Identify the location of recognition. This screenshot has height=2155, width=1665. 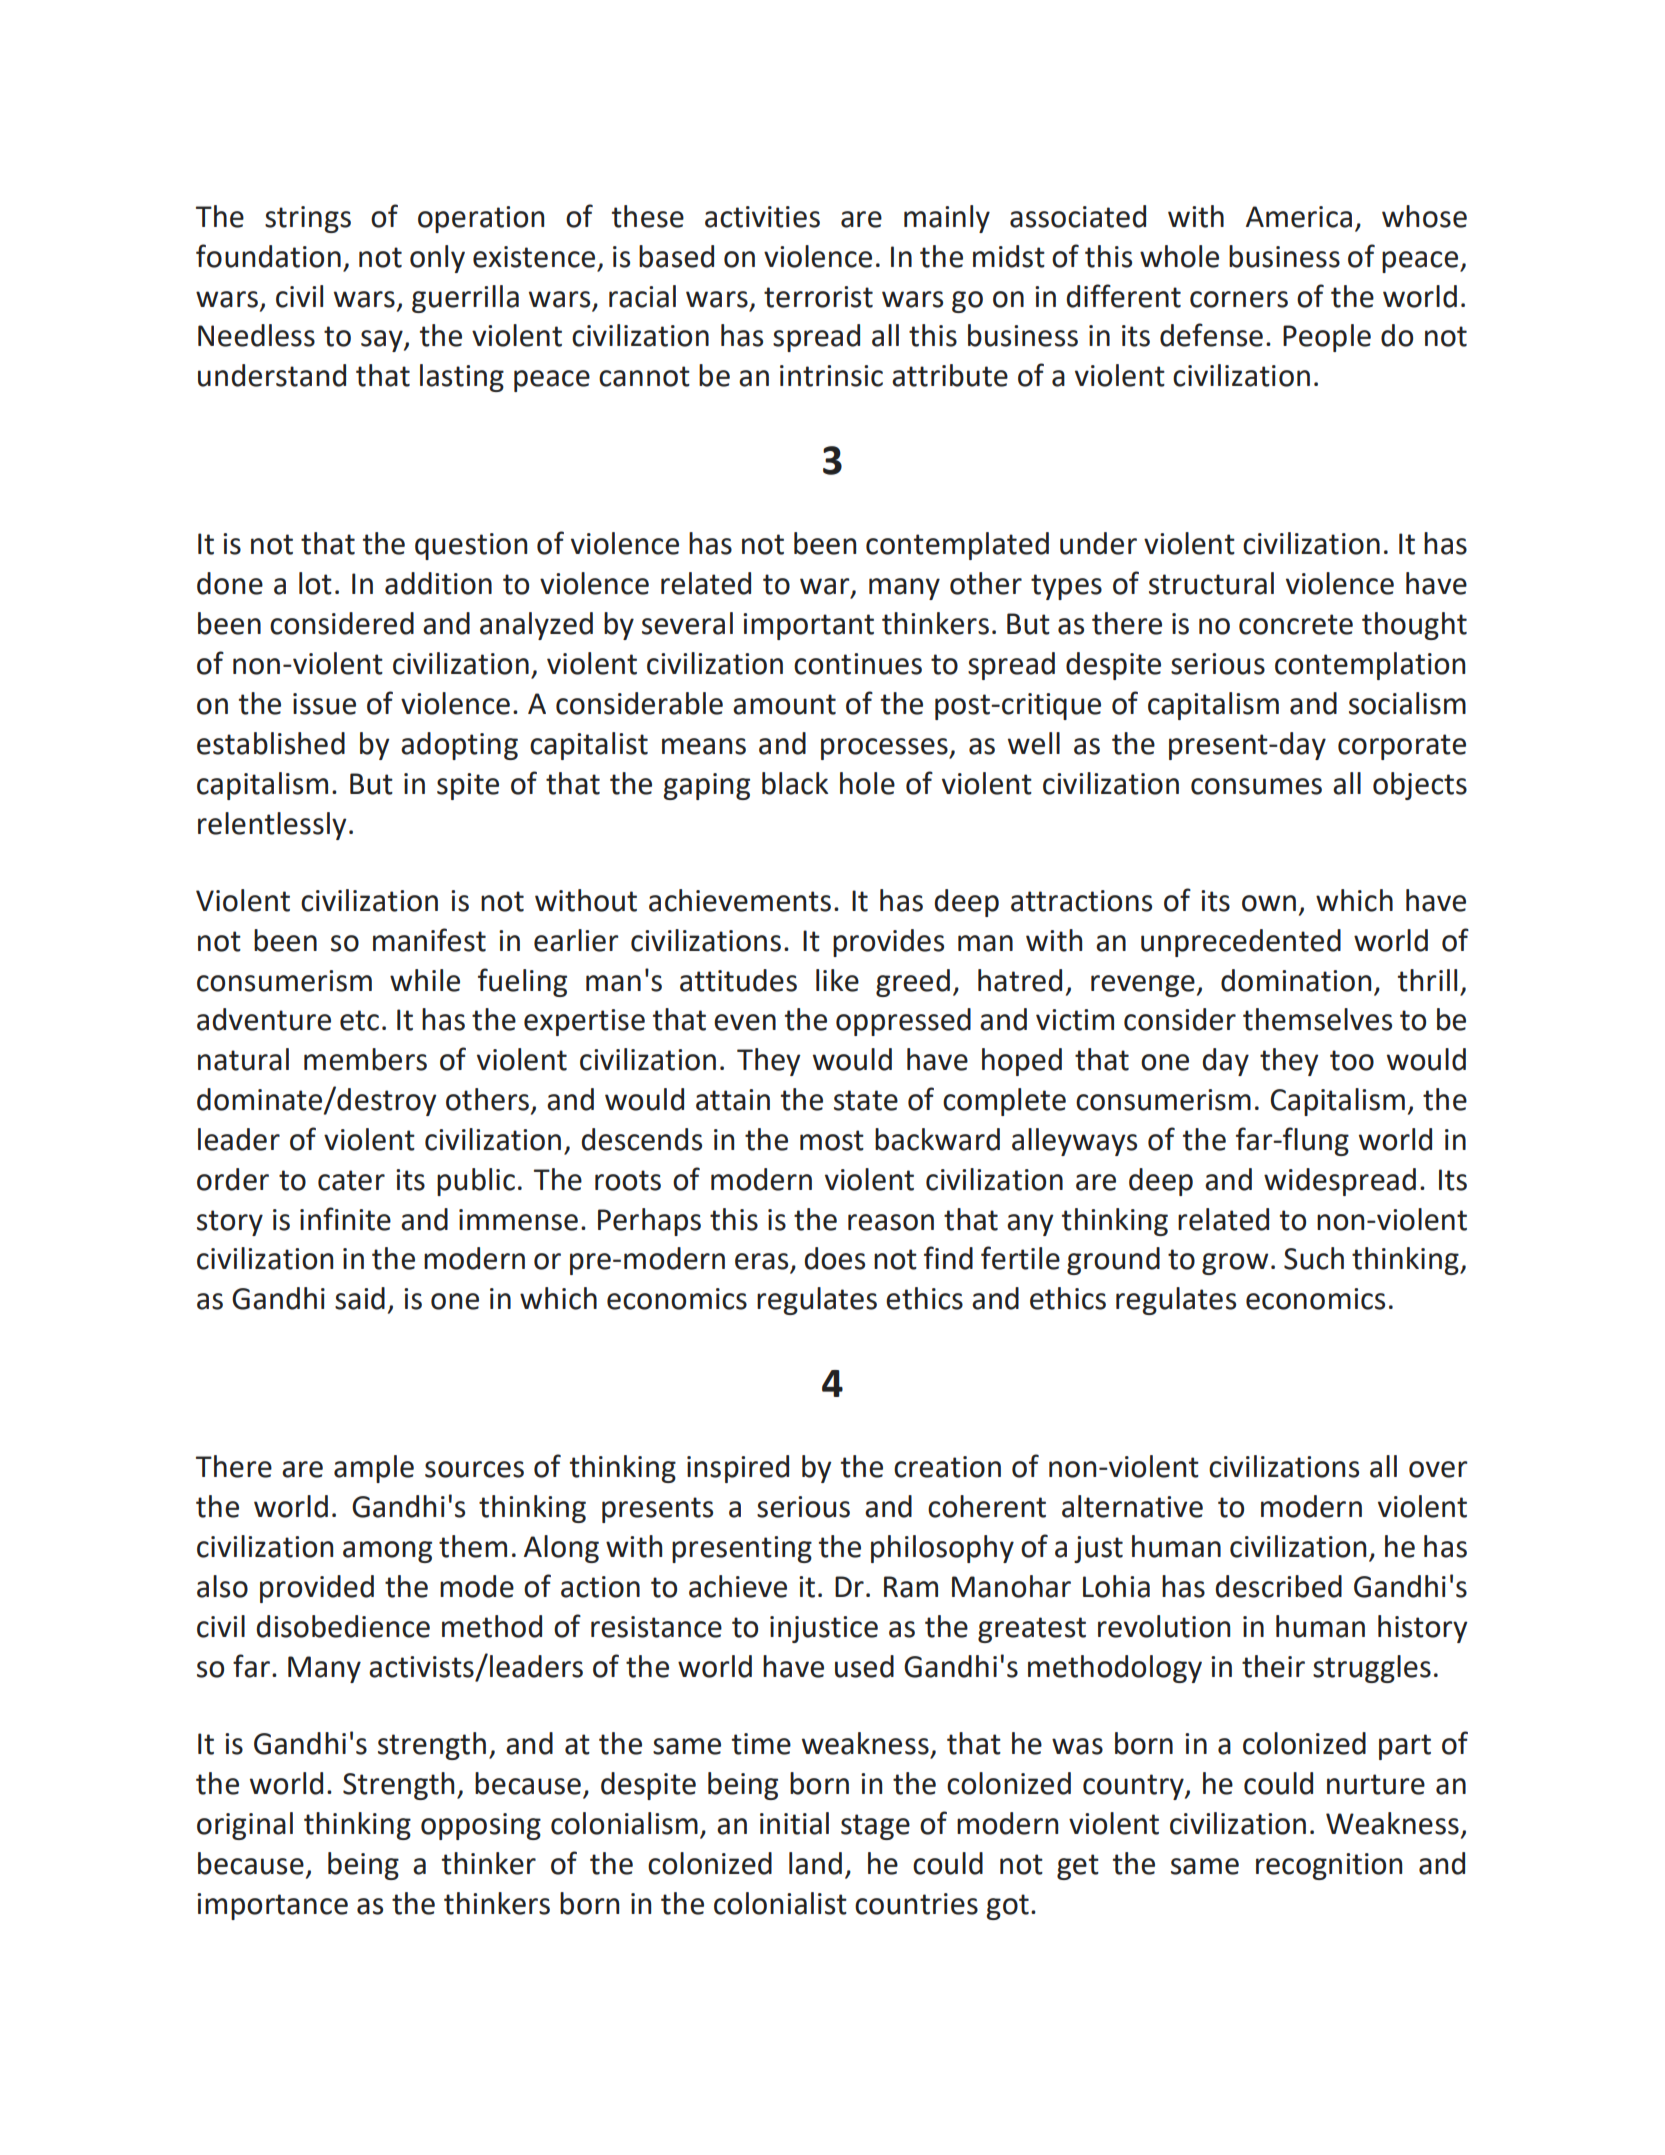
(1329, 1866).
